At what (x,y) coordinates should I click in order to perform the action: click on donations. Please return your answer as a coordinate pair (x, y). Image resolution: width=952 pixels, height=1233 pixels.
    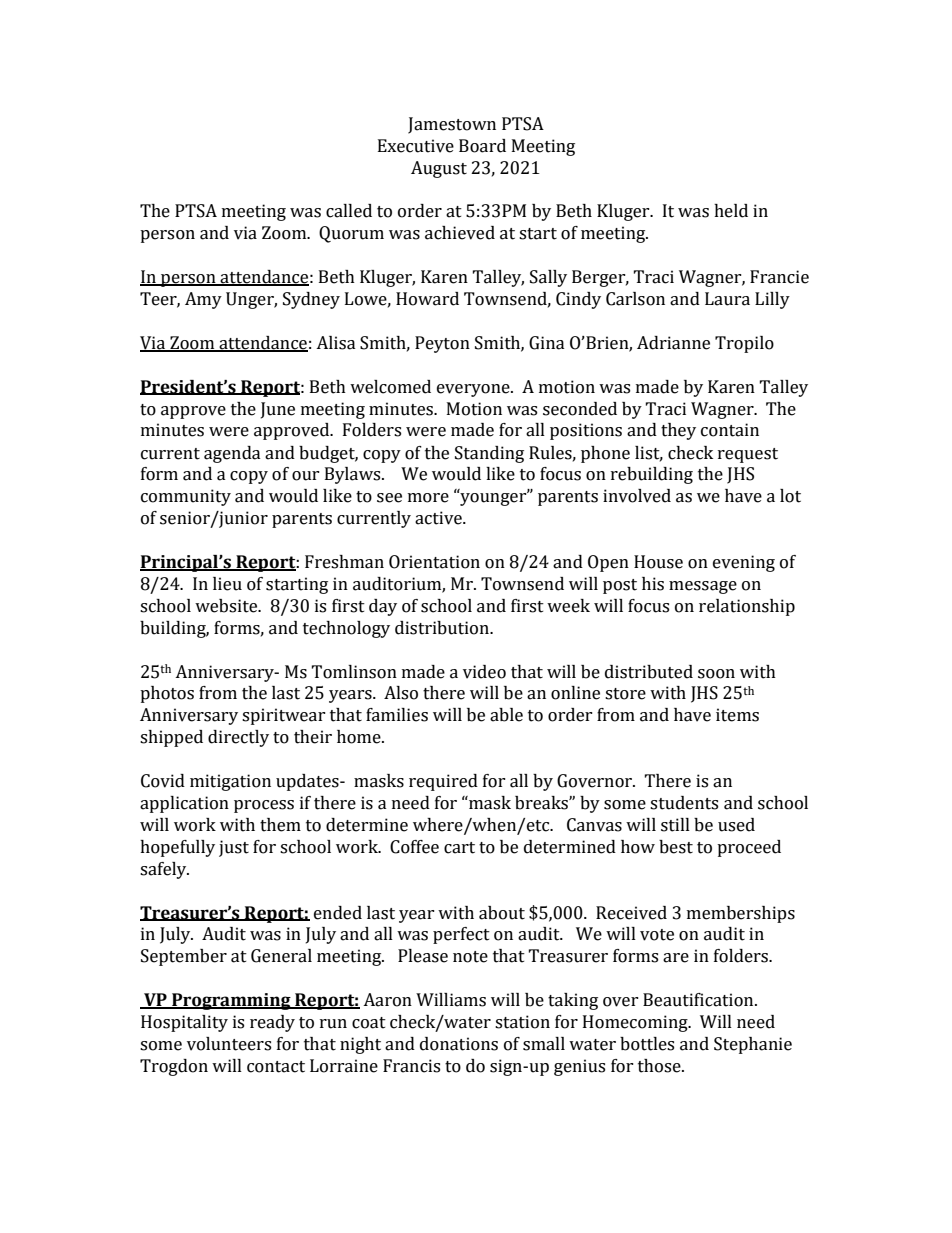
    Looking at the image, I should click on (459, 1044).
